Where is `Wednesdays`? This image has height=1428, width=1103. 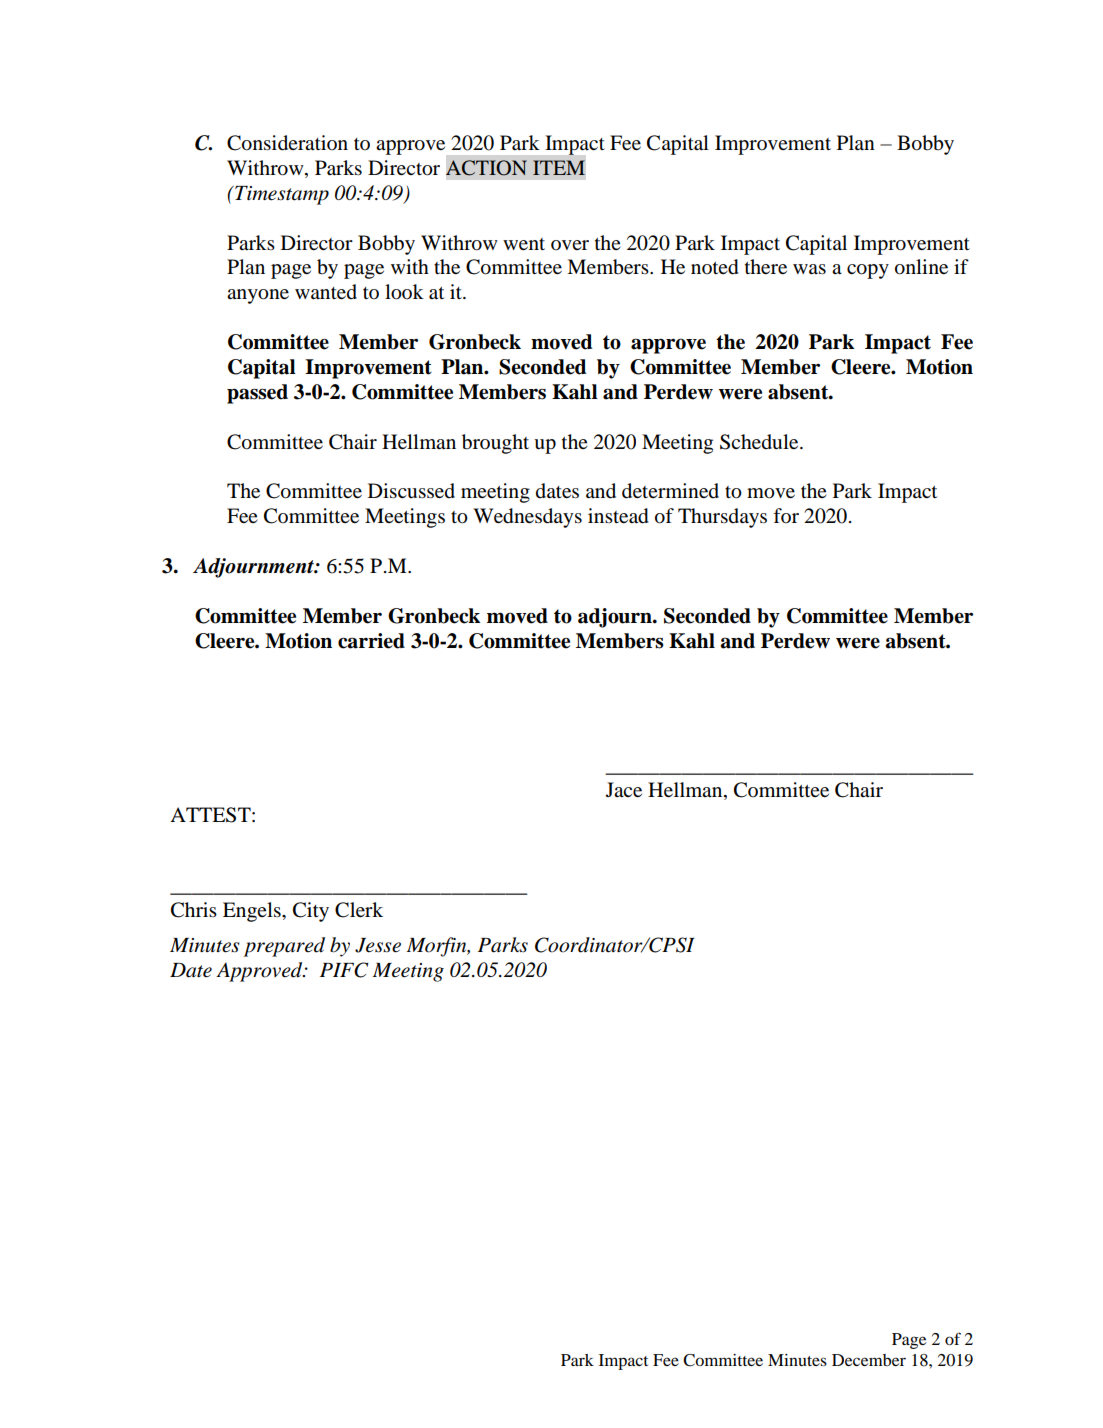
Wednesdays is located at coordinates (527, 518).
